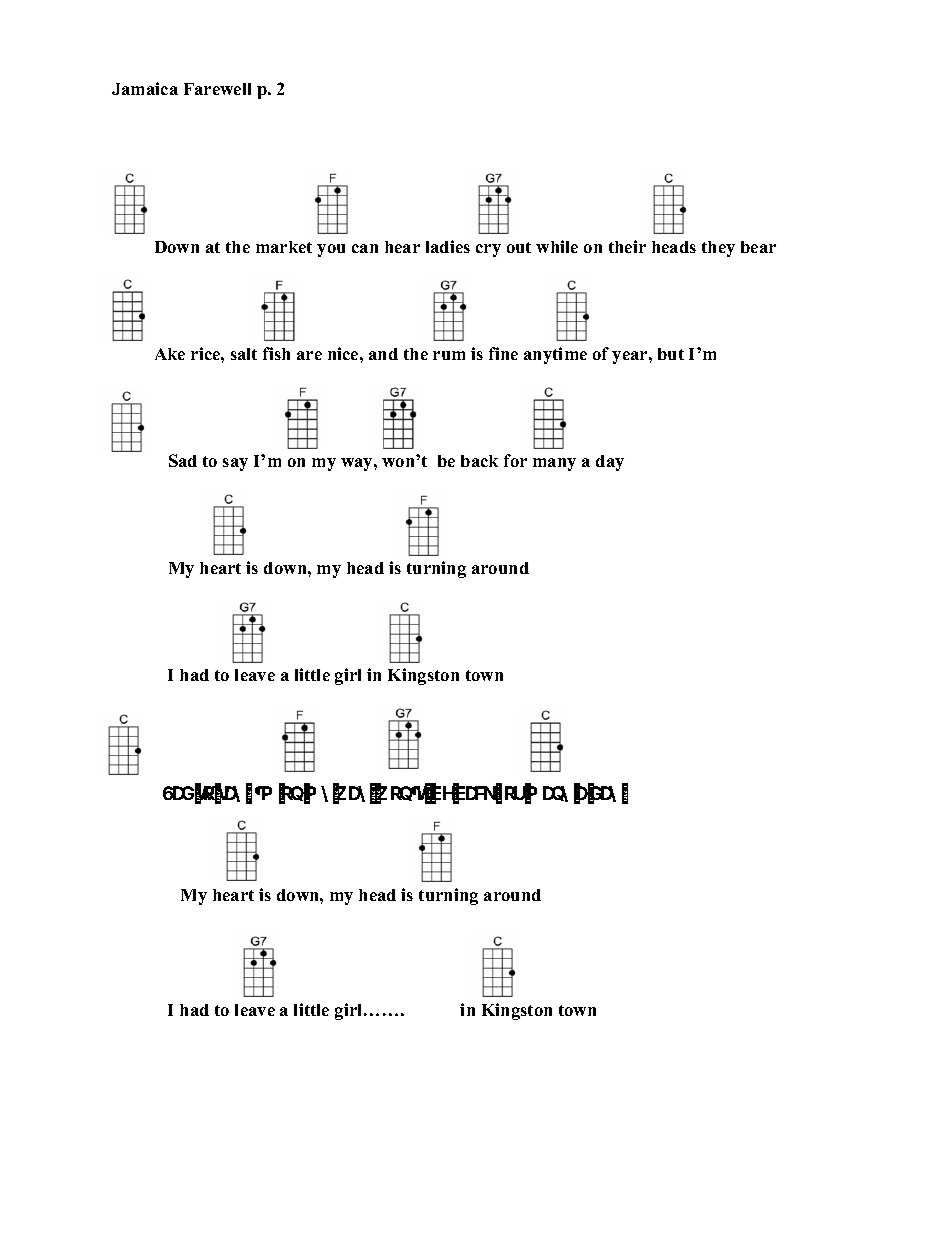  I want to click on you, so click(331, 250).
